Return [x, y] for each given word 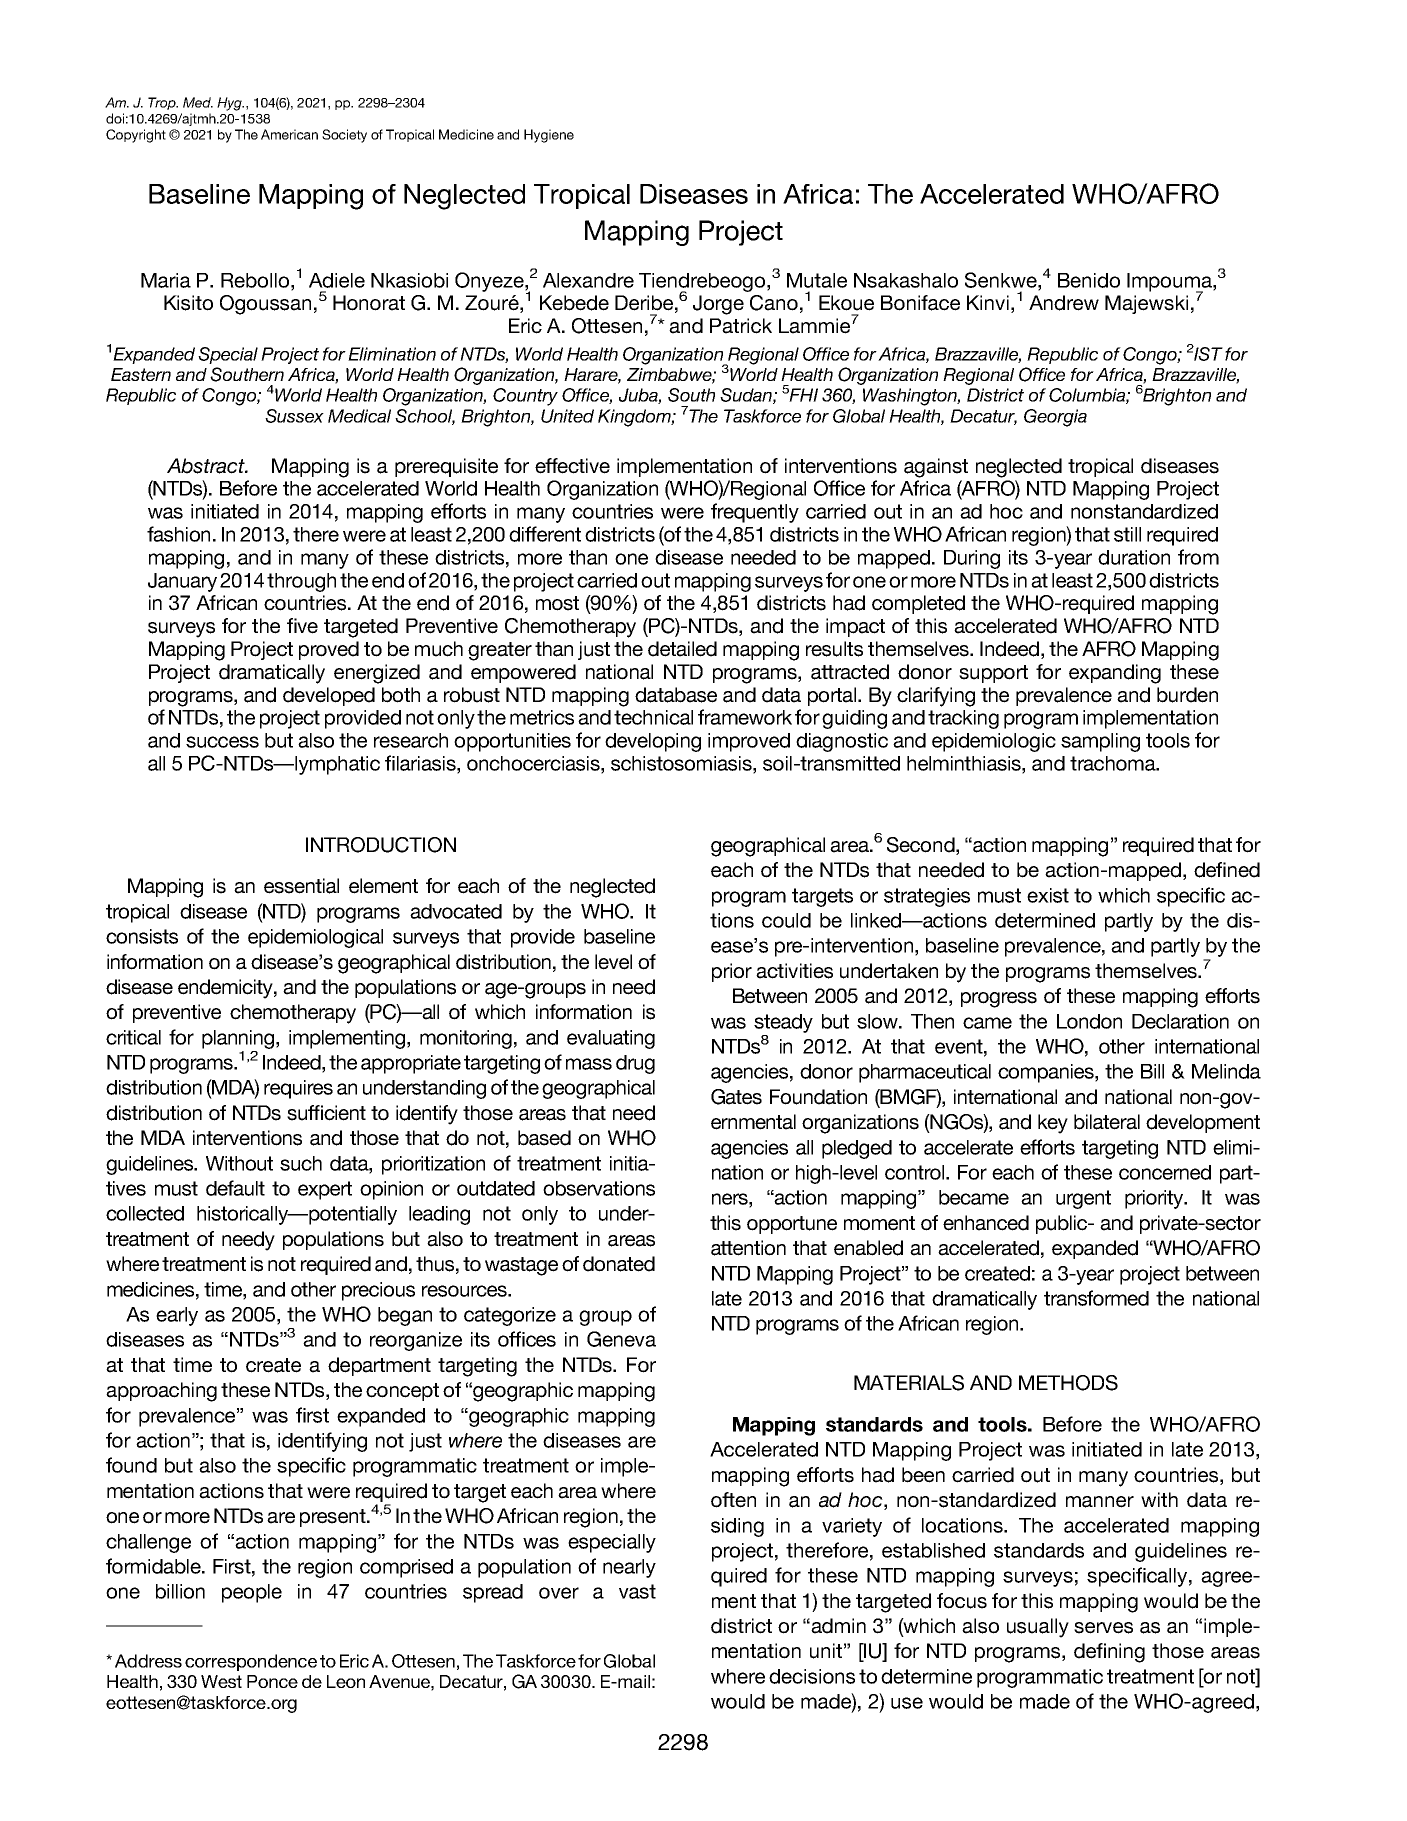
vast [637, 1591]
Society [344, 136]
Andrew [1064, 303]
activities [794, 971]
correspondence [251, 1662]
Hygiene [549, 136]
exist [1048, 895]
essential [301, 886]
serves [1103, 1628]
